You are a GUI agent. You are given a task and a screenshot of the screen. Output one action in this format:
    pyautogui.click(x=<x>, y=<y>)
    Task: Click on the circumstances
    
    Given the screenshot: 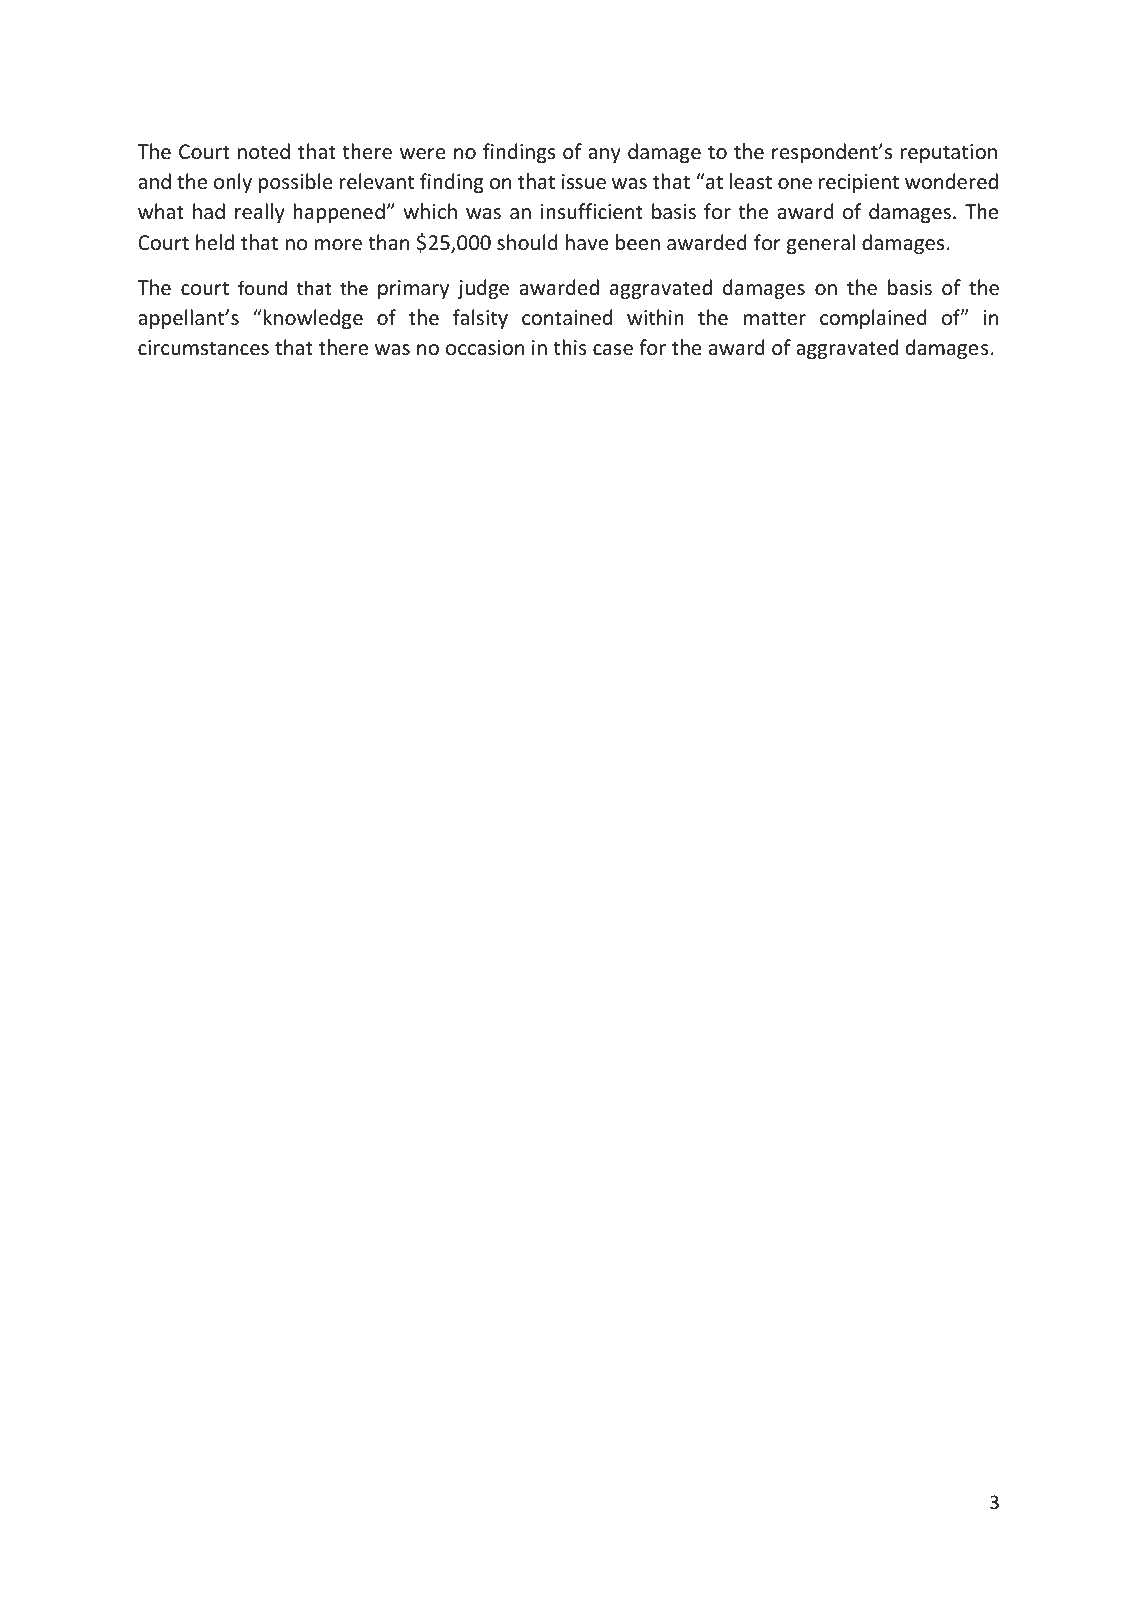 What is the action you would take?
    pyautogui.click(x=203, y=348)
